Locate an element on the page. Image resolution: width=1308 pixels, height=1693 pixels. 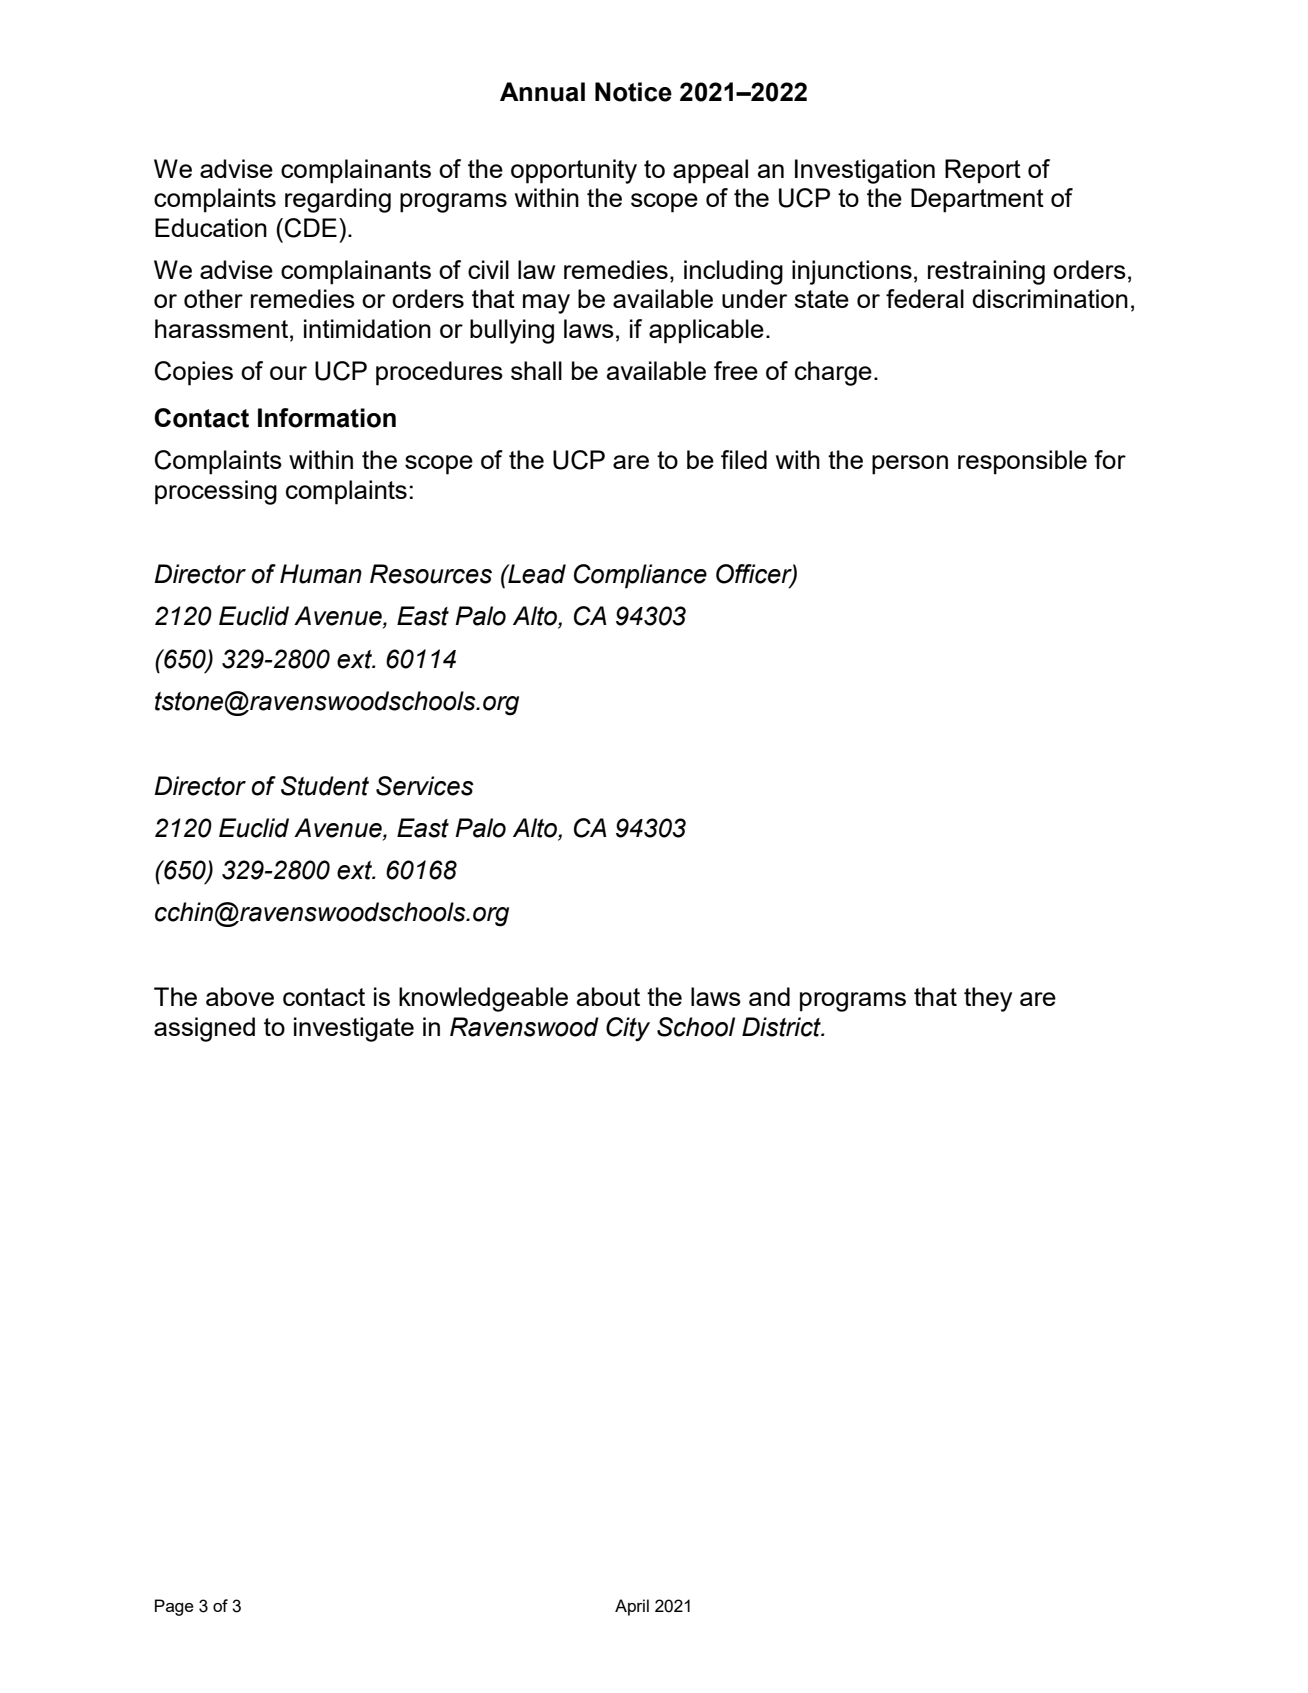
Page is located at coordinates (174, 1607).
